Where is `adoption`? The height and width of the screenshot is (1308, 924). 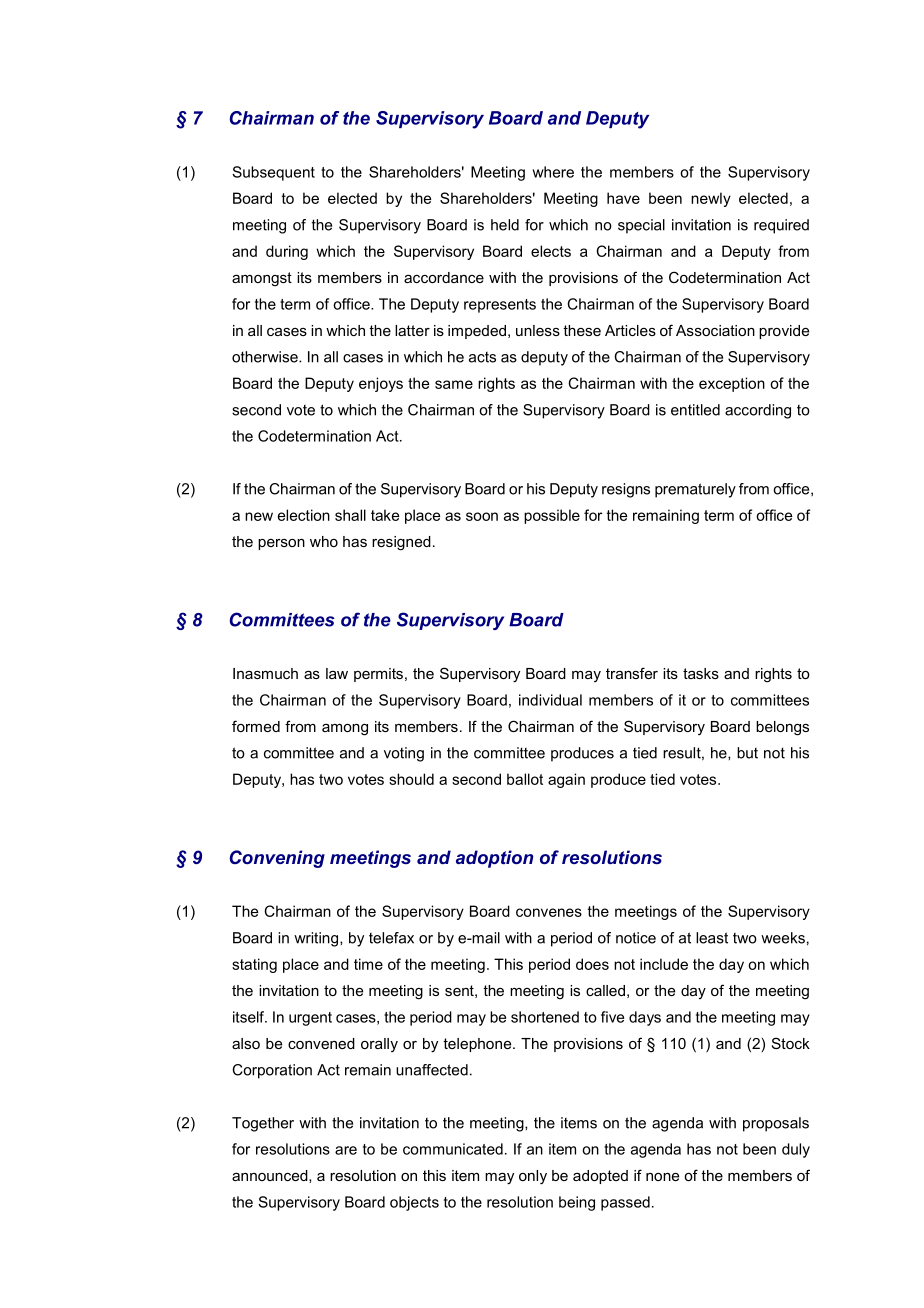
adoption is located at coordinates (495, 859).
